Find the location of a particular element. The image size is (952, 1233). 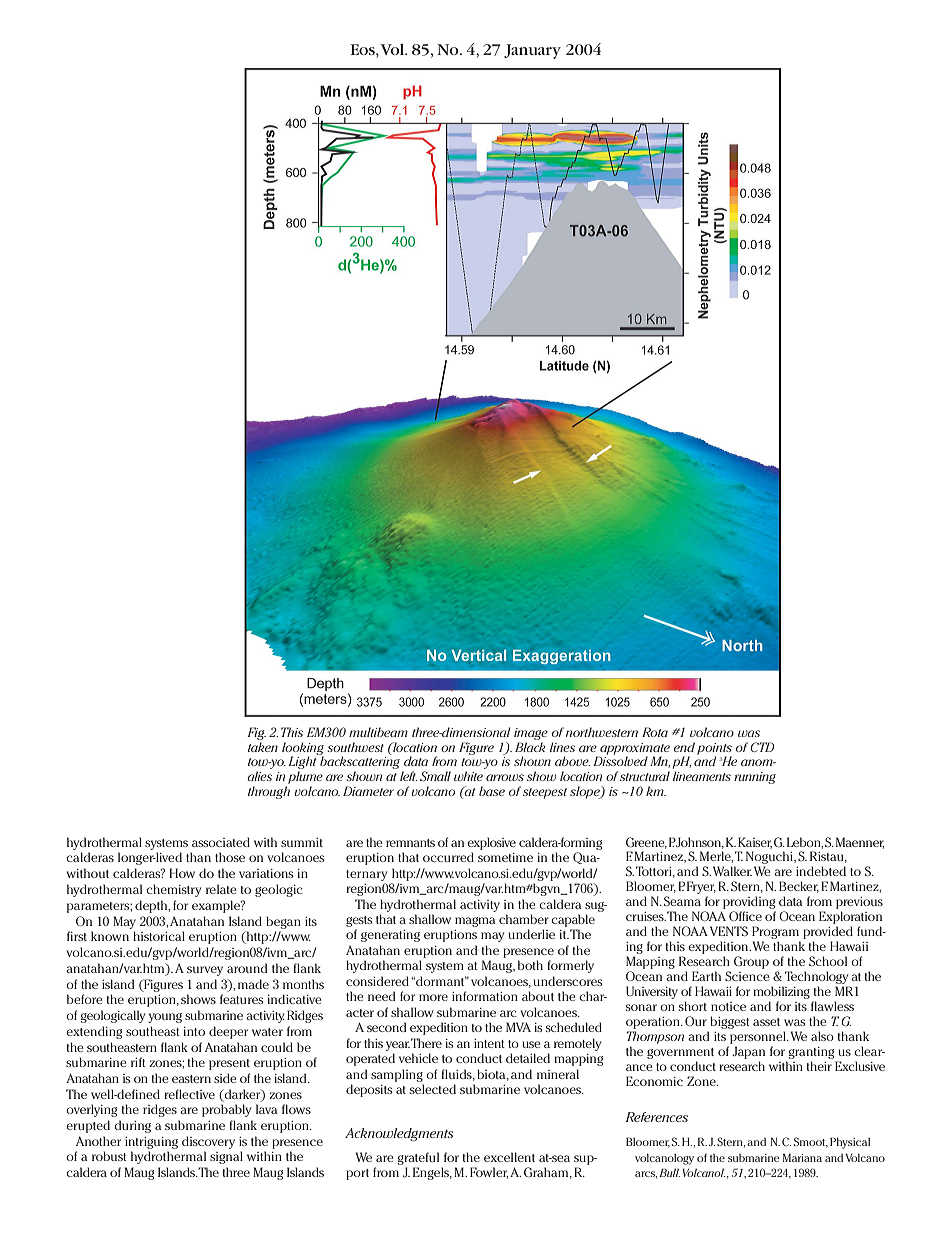

lines is located at coordinates (562, 747).
